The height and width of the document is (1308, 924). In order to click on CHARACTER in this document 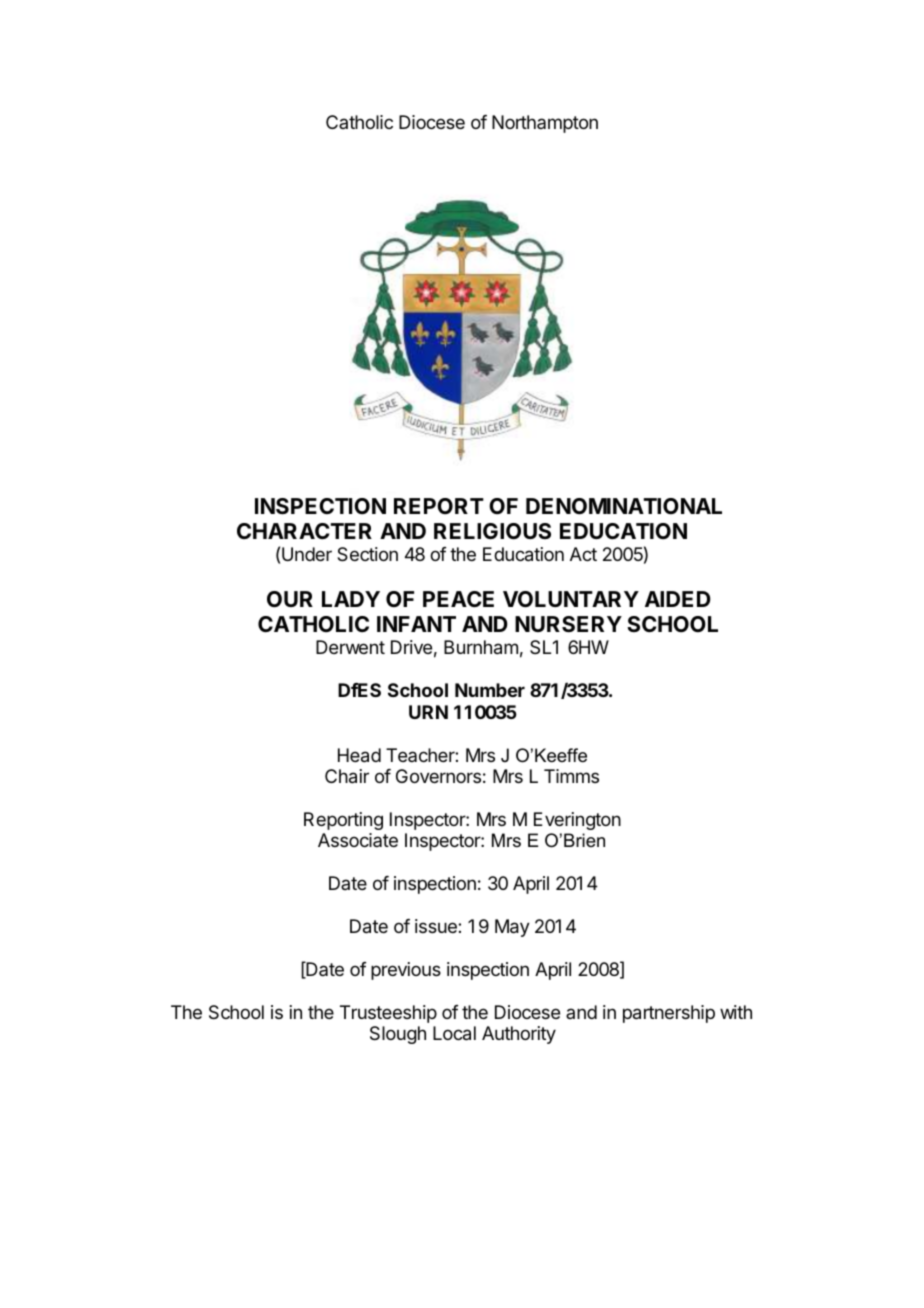, I will do `click(304, 531)`.
